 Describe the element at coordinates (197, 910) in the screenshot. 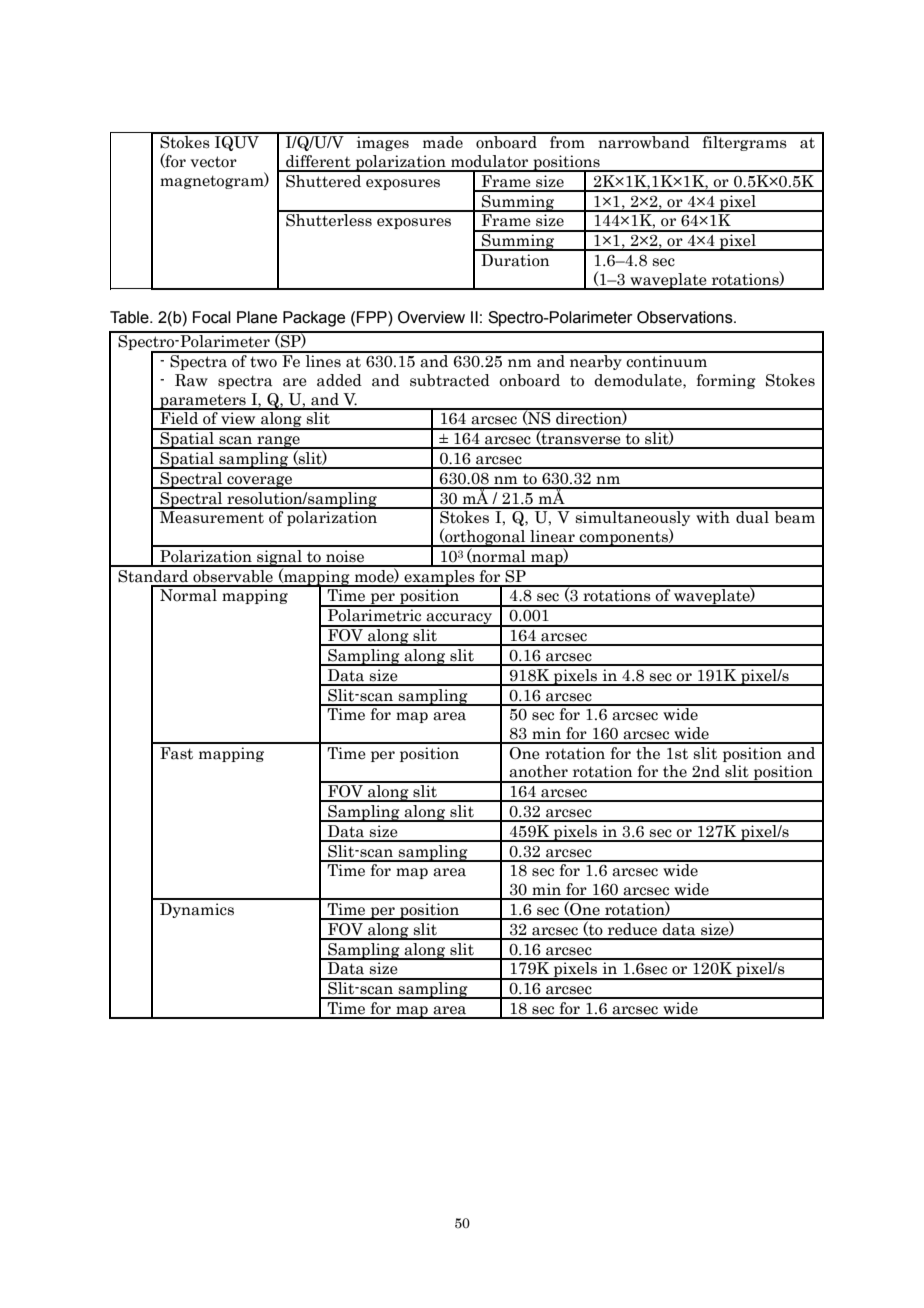

I see `Dynamics` at that location.
